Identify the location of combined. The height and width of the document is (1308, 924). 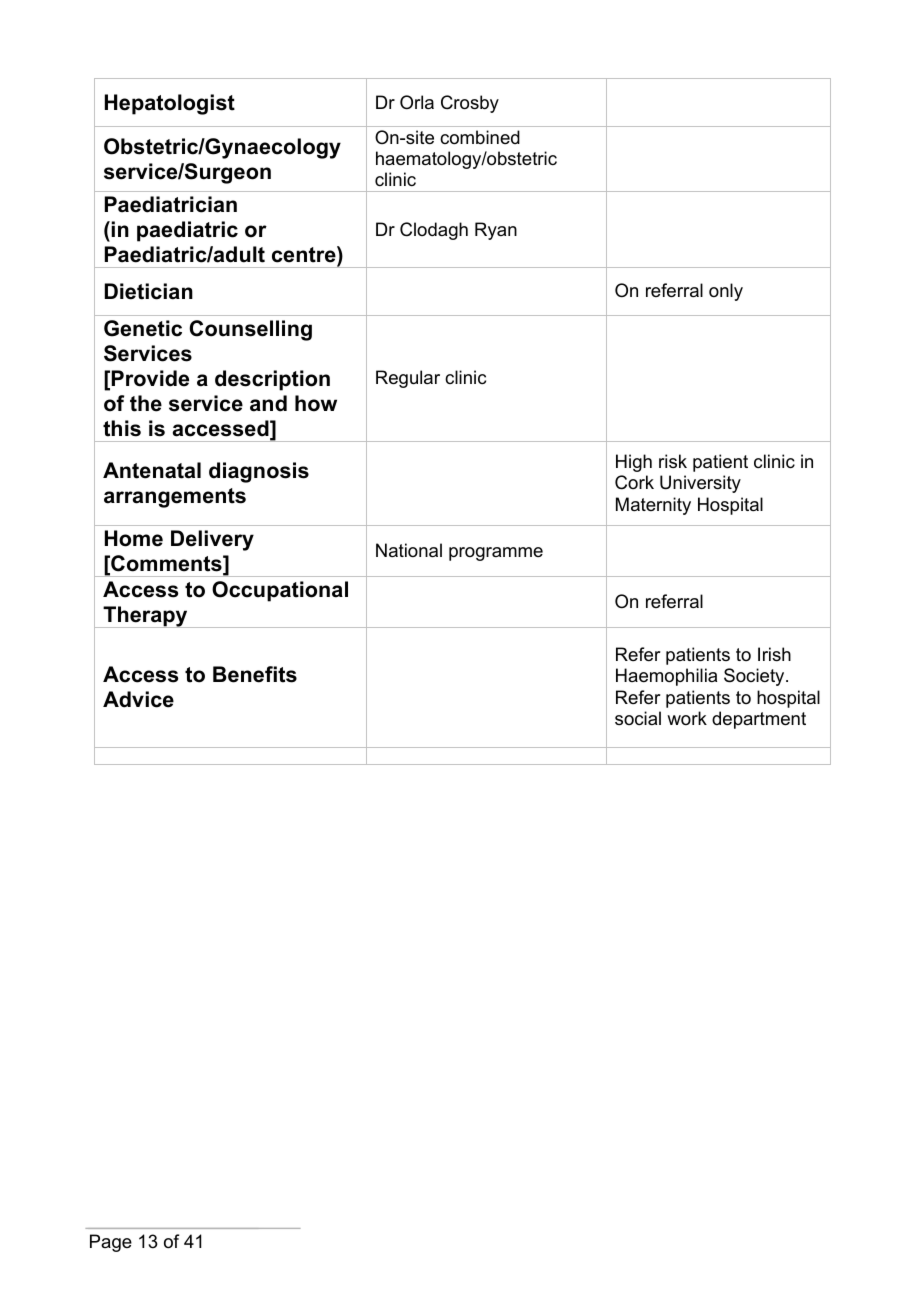
(480, 137).
